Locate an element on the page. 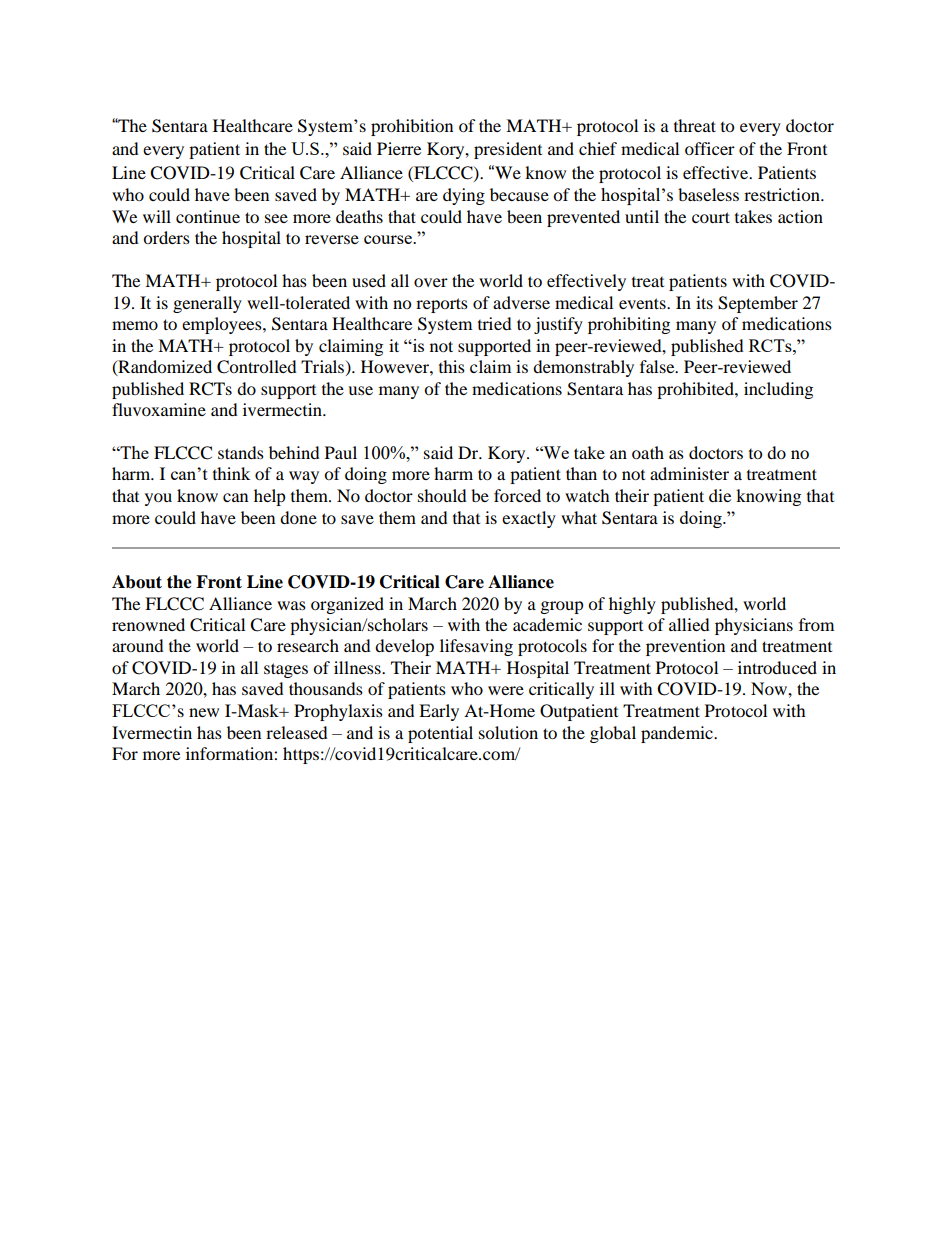  new is located at coordinates (204, 712).
